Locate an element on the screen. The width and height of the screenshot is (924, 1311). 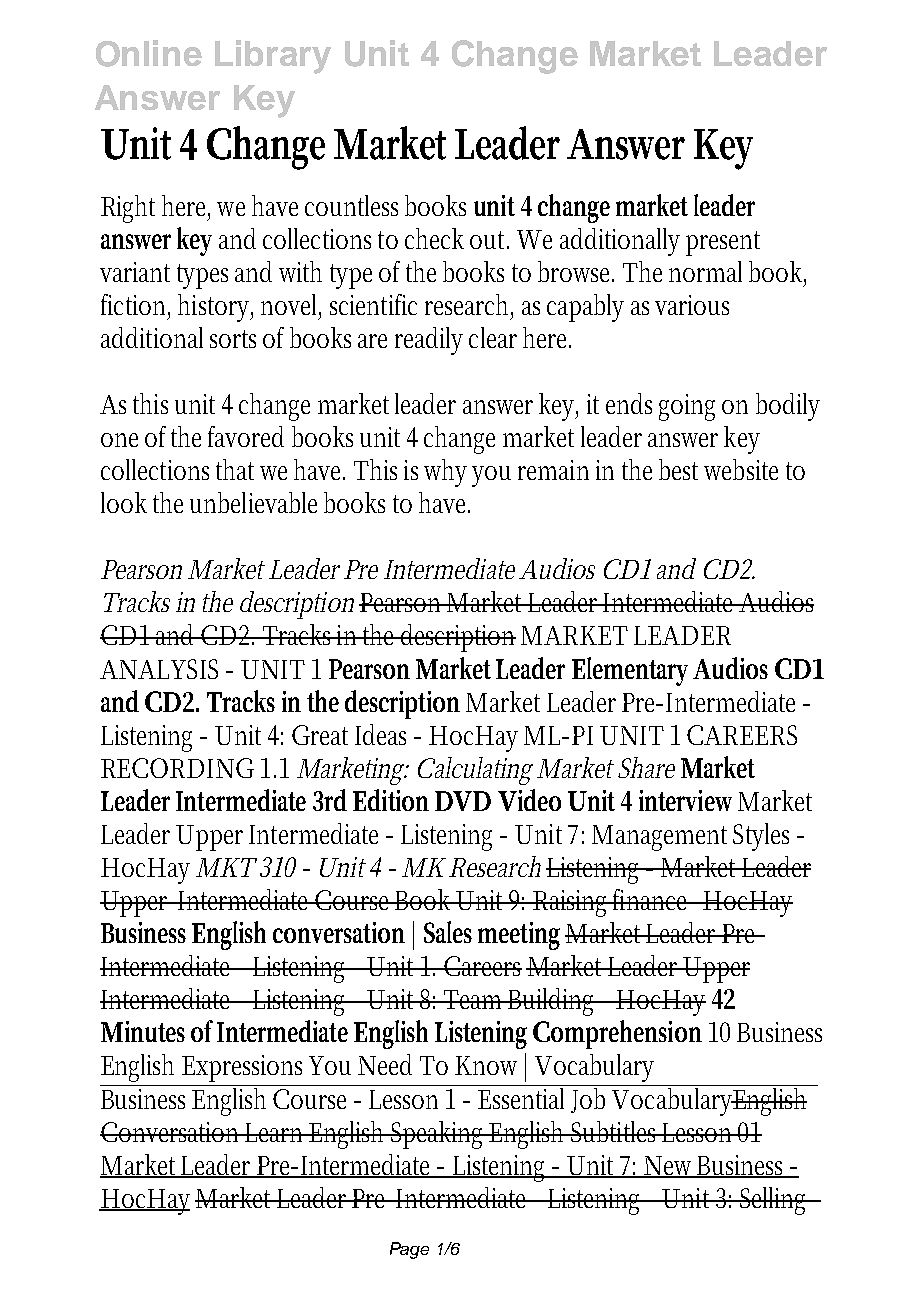
Ideas is located at coordinates (380, 734).
